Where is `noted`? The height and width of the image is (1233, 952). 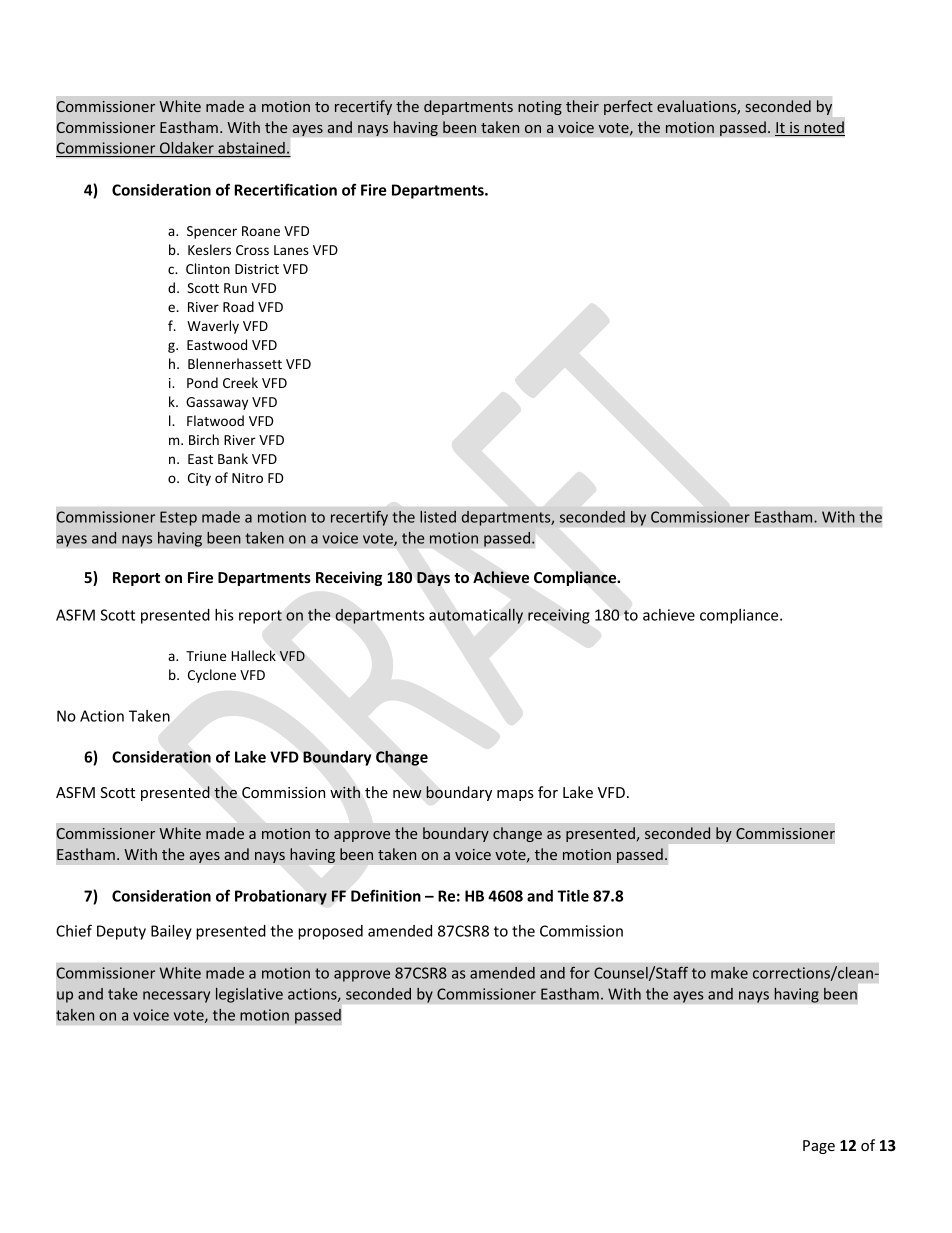
noted is located at coordinates (823, 128).
